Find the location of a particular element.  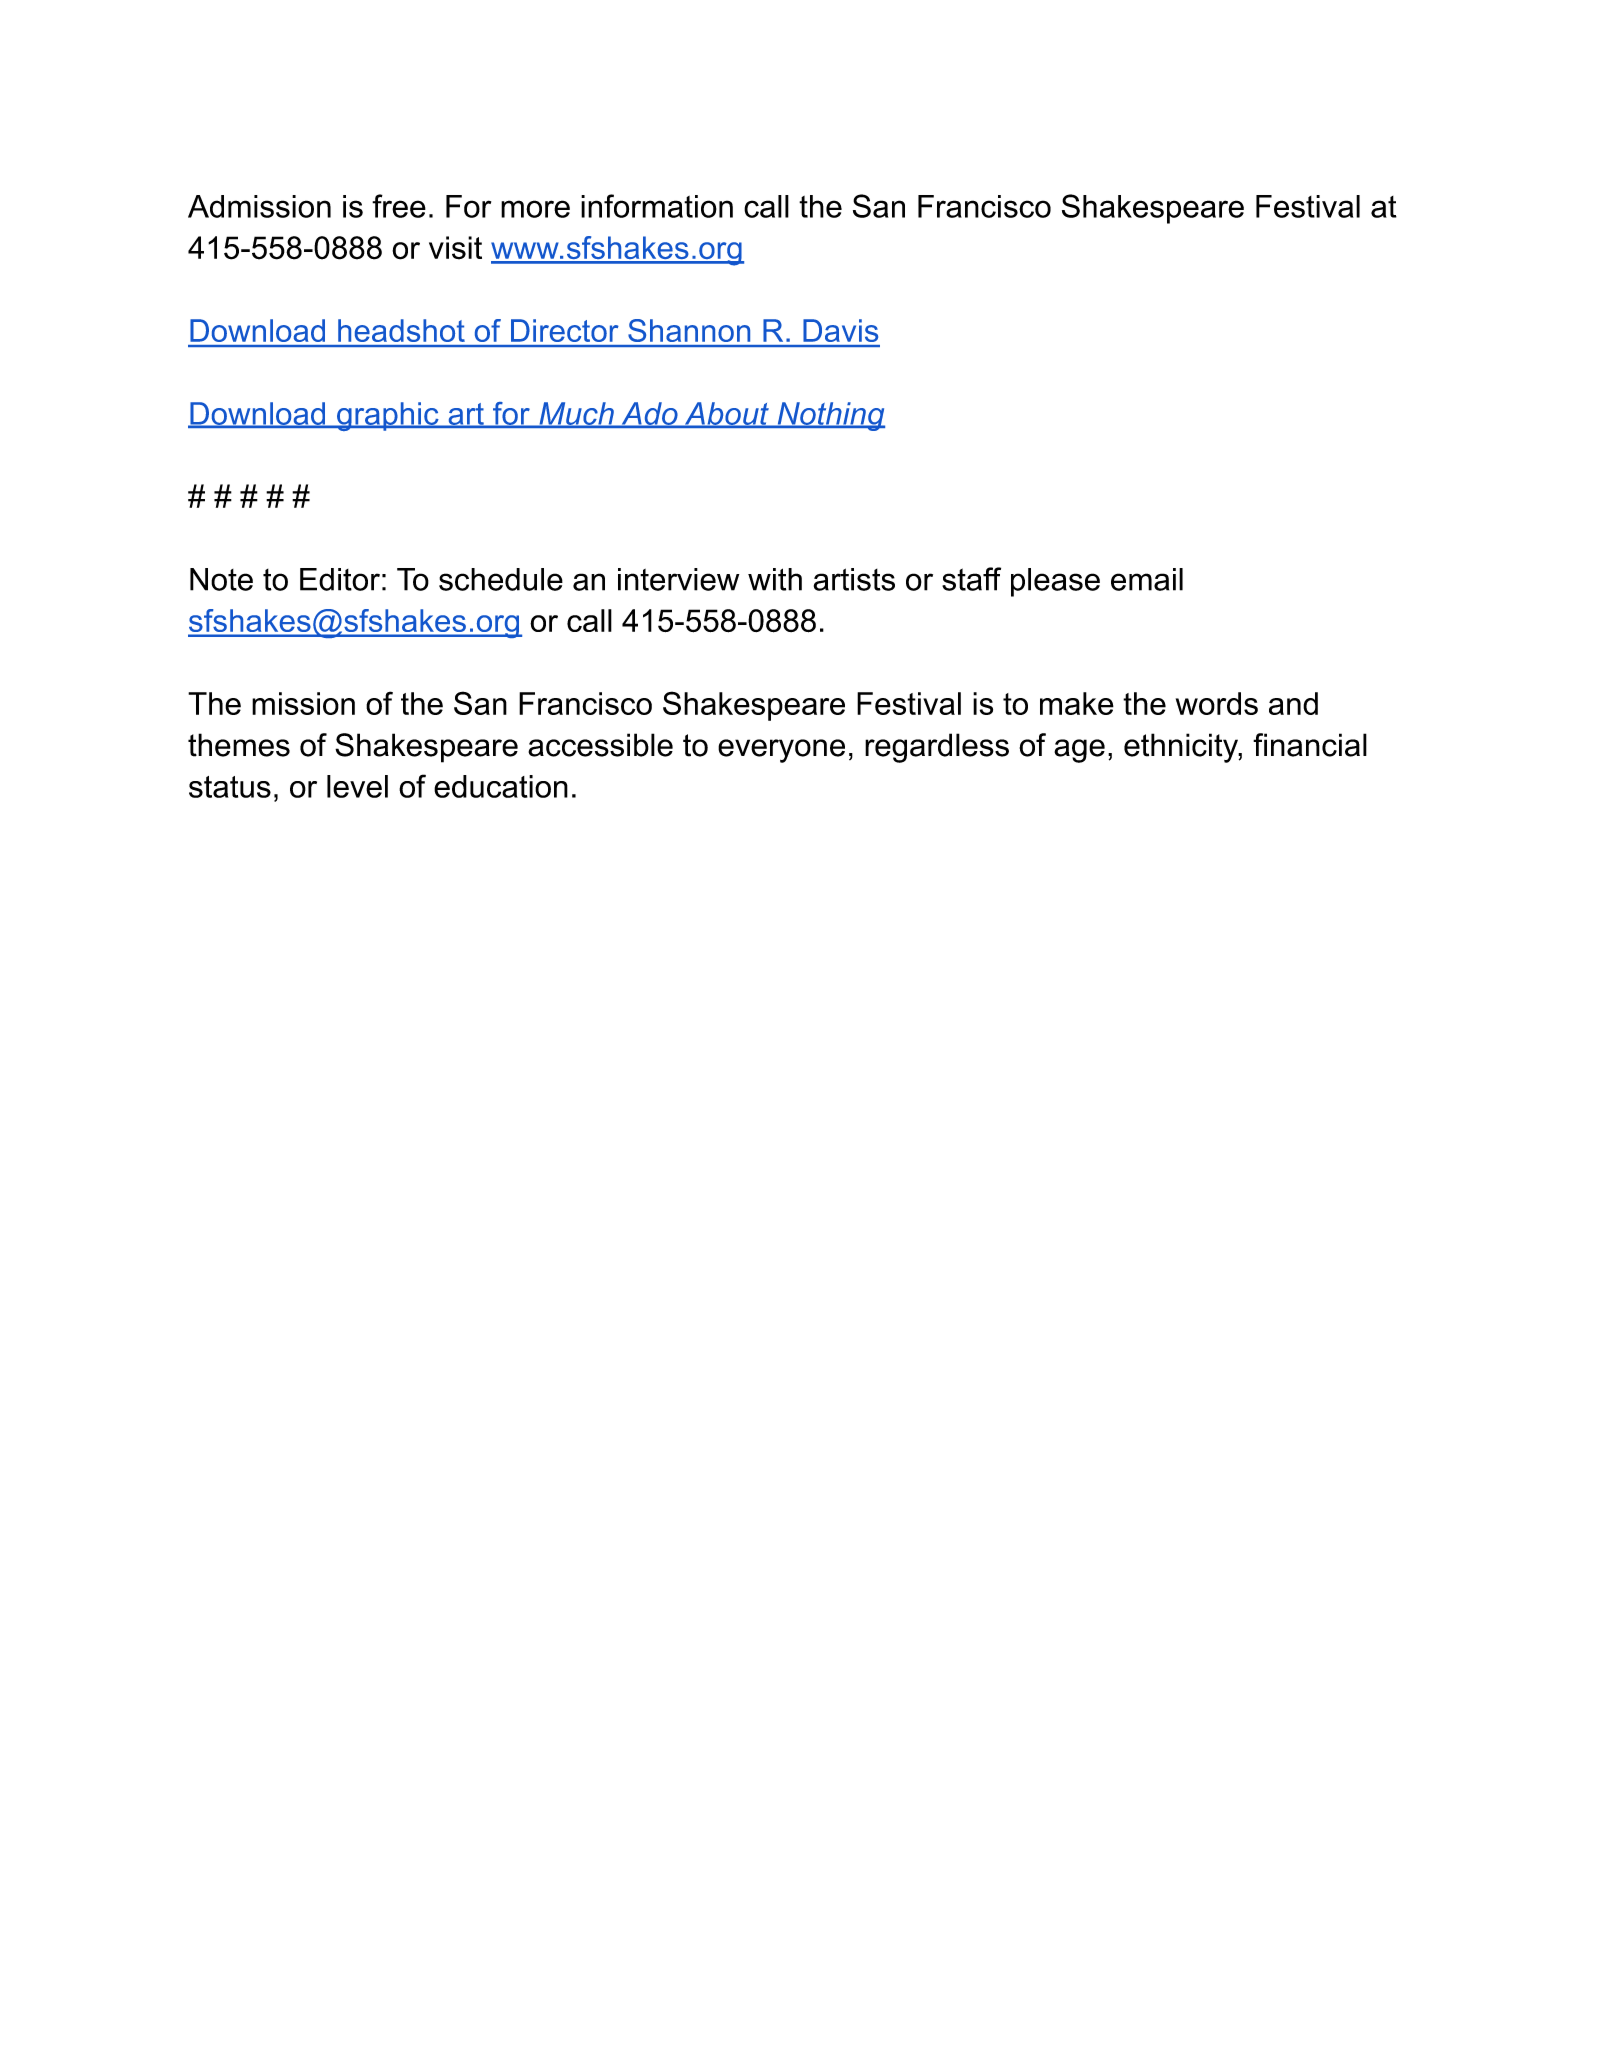

more is located at coordinates (535, 209).
